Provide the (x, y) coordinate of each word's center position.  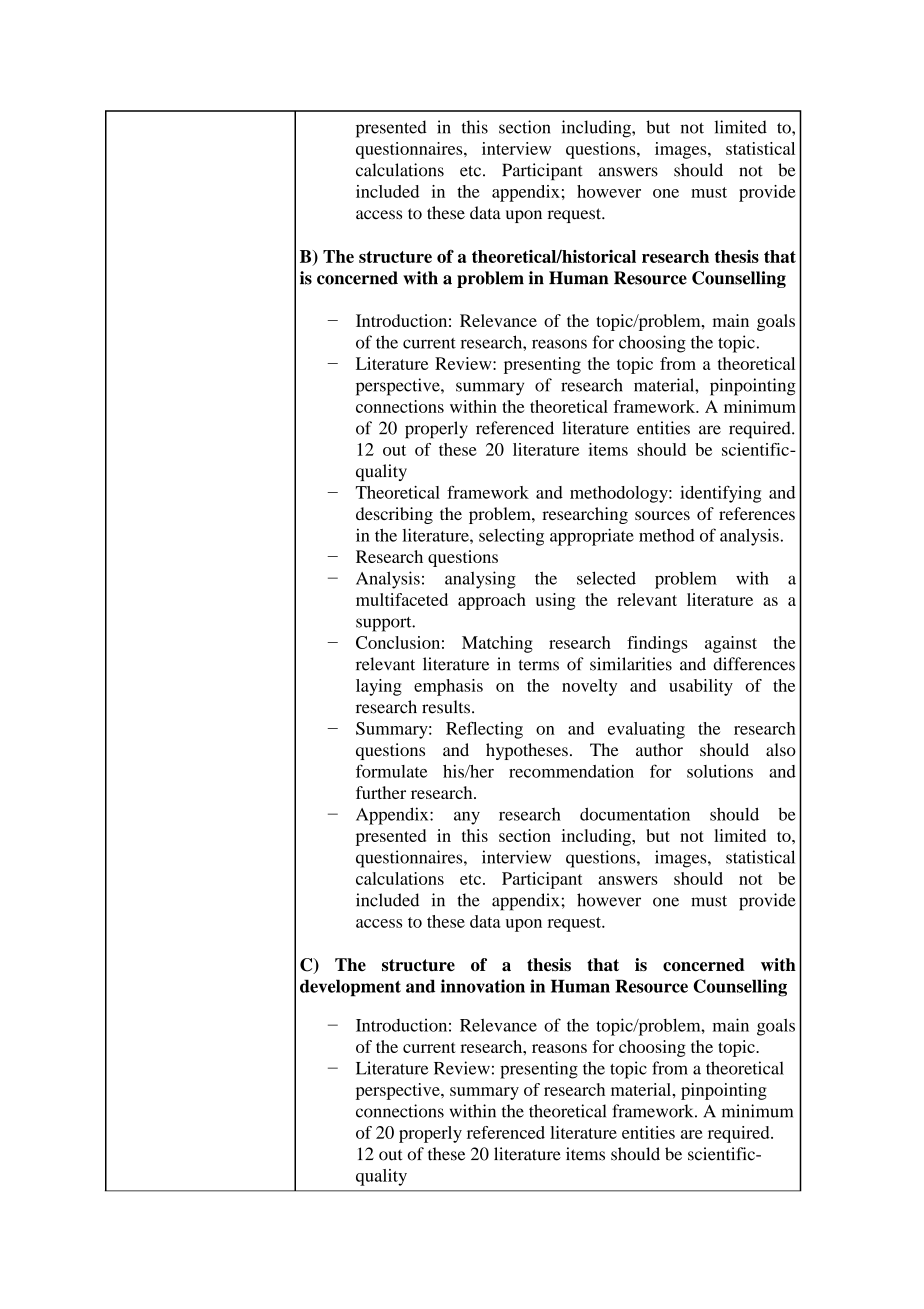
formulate (391, 771)
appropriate (592, 537)
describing (394, 515)
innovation (483, 986)
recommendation (571, 771)
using (556, 601)
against (731, 644)
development (350, 988)
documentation (635, 814)
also (781, 749)
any (467, 818)
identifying (720, 494)
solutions (720, 771)
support (385, 624)
